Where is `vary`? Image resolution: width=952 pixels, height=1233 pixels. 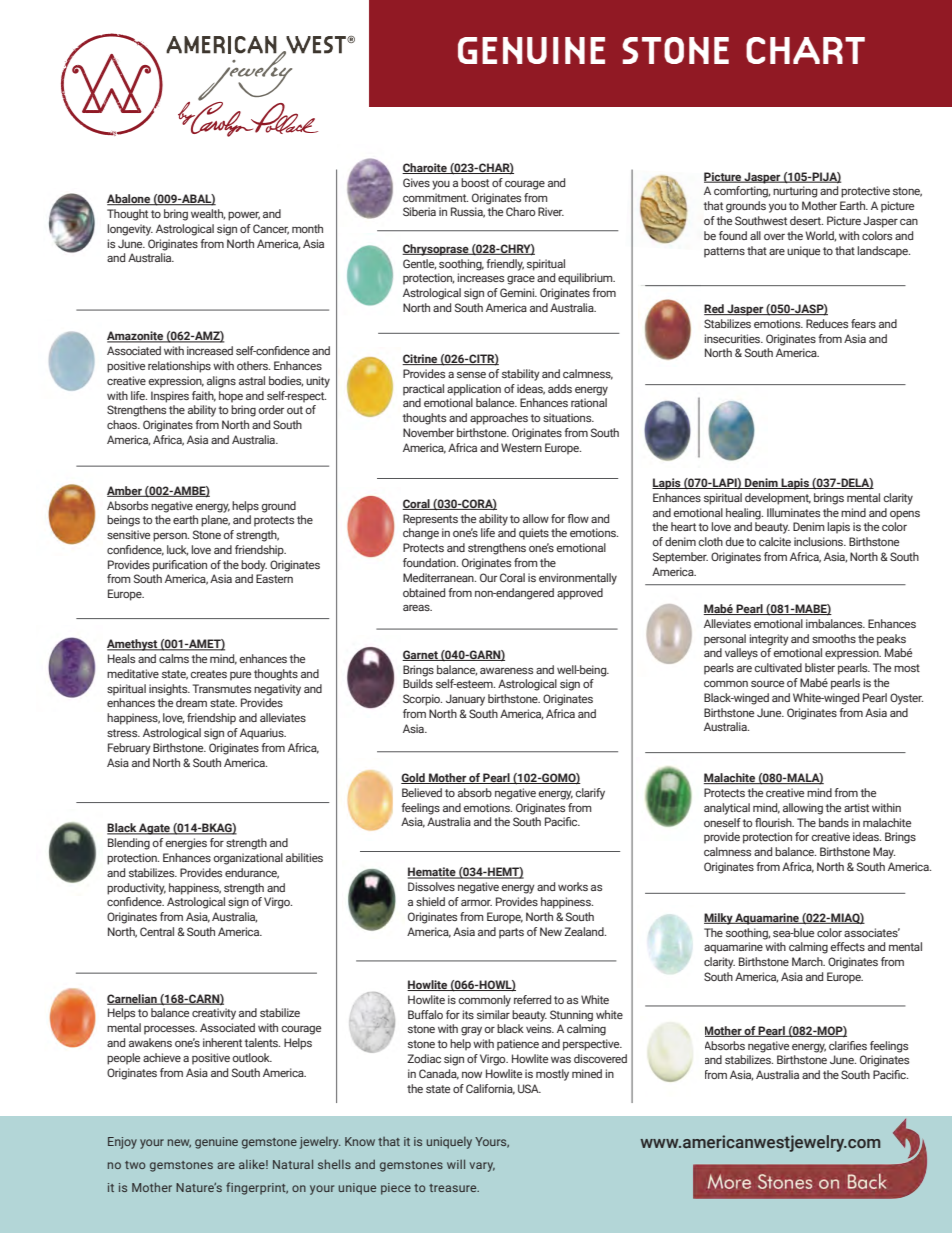 vary is located at coordinates (482, 1167).
